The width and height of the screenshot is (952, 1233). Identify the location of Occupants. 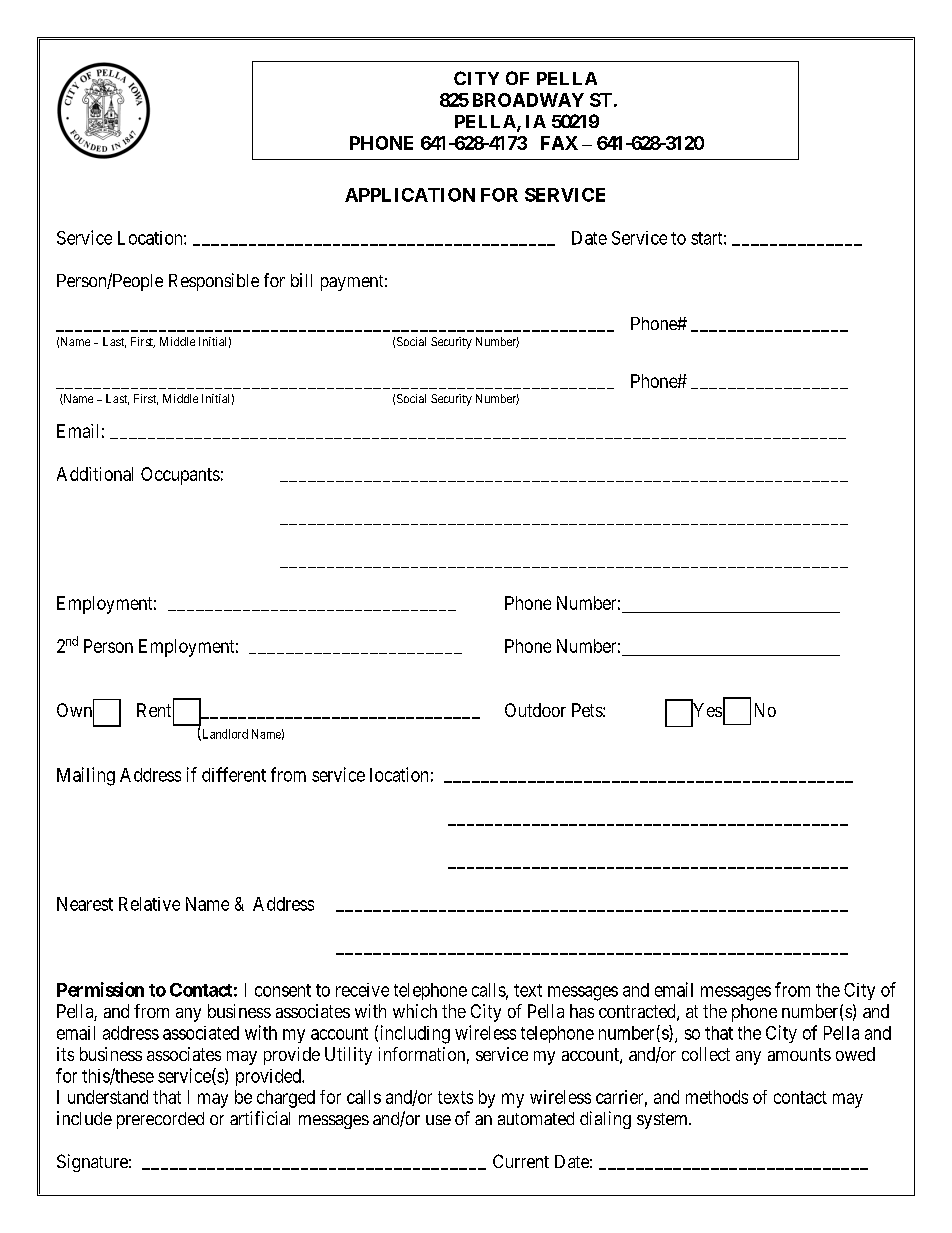
(180, 476).
